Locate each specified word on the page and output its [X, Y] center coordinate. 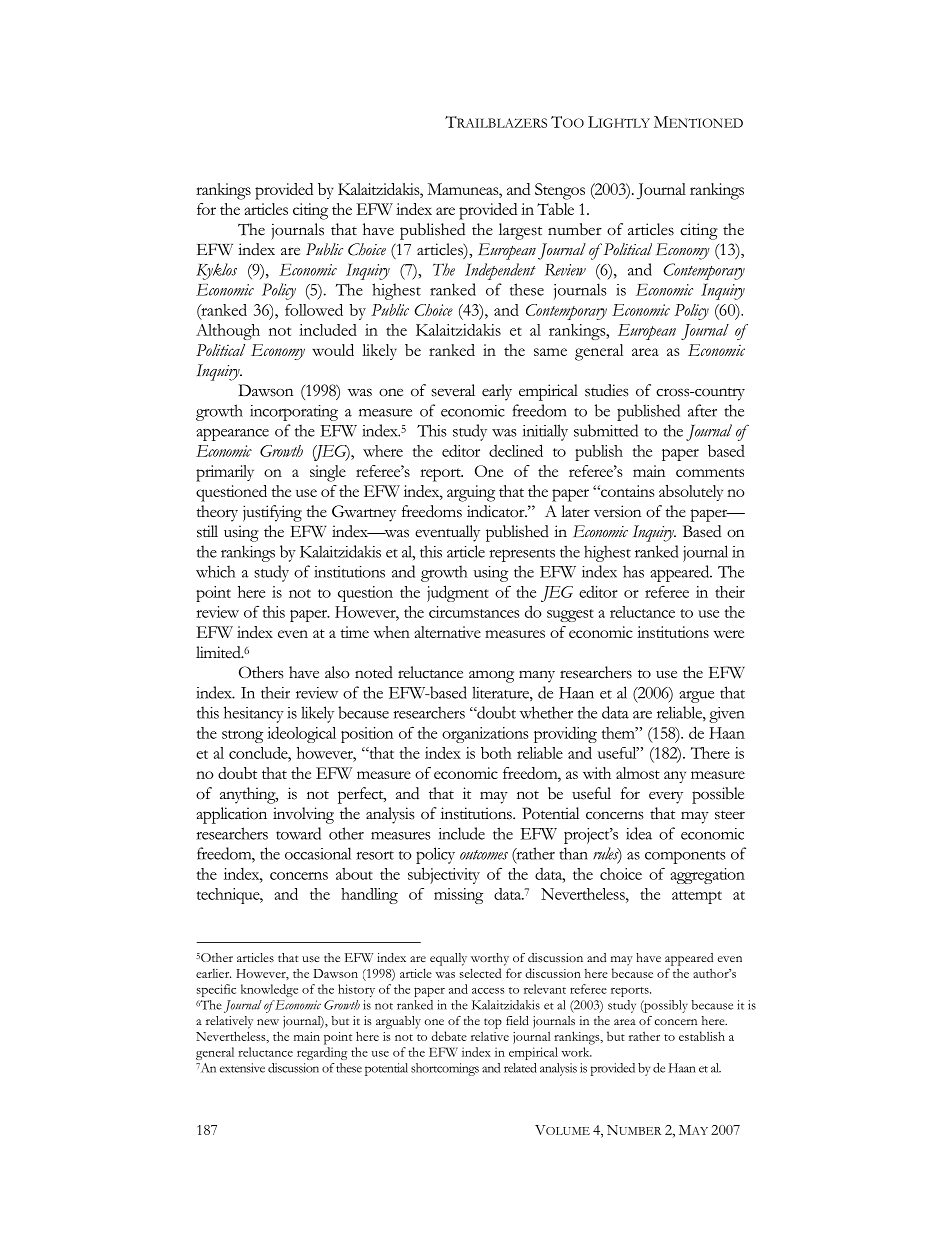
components [685, 857]
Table [555, 209]
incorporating [294, 413]
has [633, 571]
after [702, 410]
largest [520, 231]
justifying [272, 513]
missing [458, 896]
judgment [458, 593]
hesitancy [254, 714]
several [453, 390]
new [268, 1022]
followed [314, 310]
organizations [485, 735]
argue [696, 697]
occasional [318, 853]
